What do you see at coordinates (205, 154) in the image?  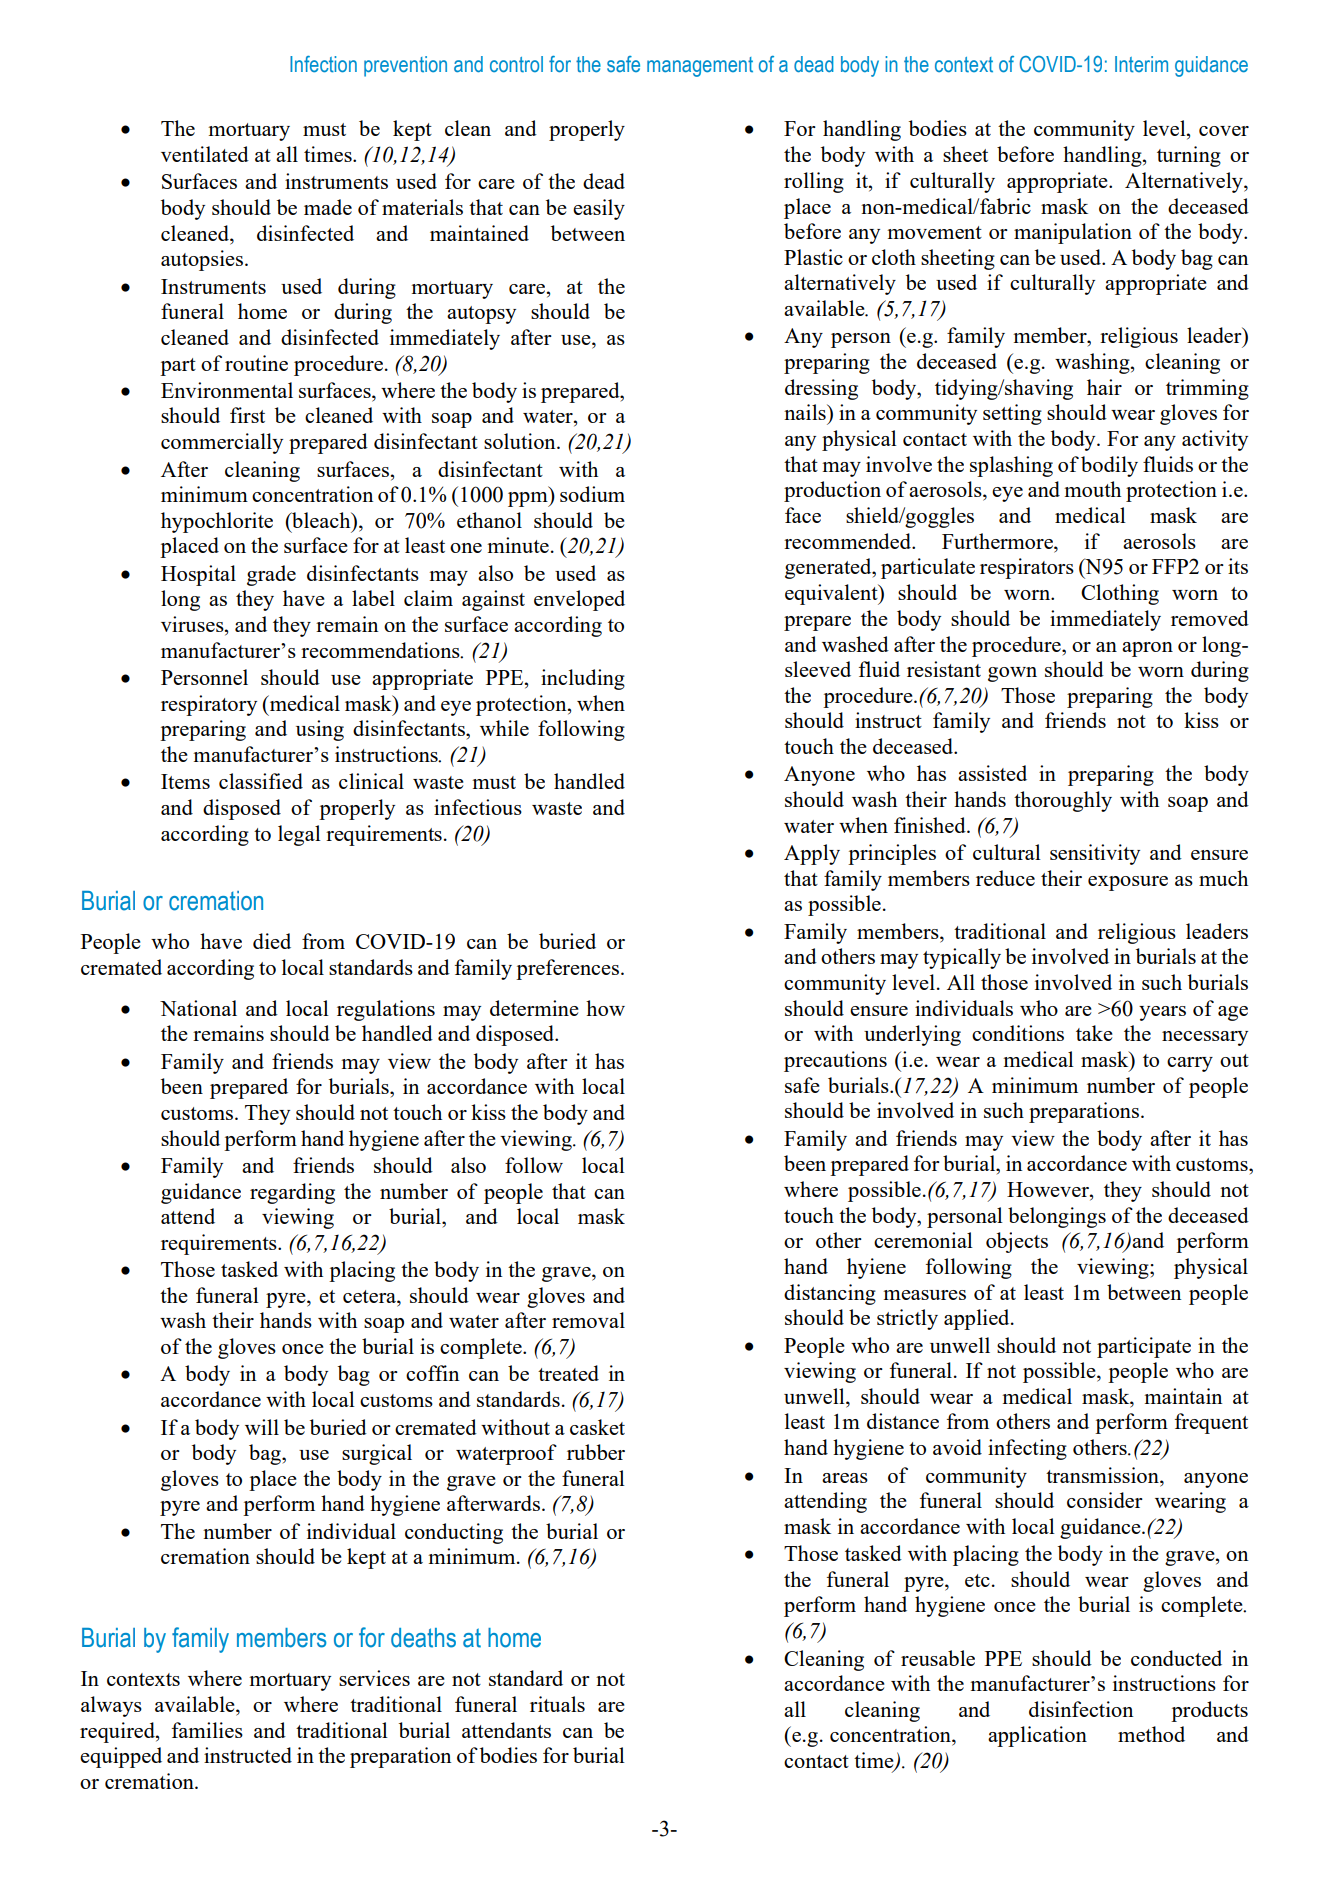 I see `ventilated` at bounding box center [205, 154].
